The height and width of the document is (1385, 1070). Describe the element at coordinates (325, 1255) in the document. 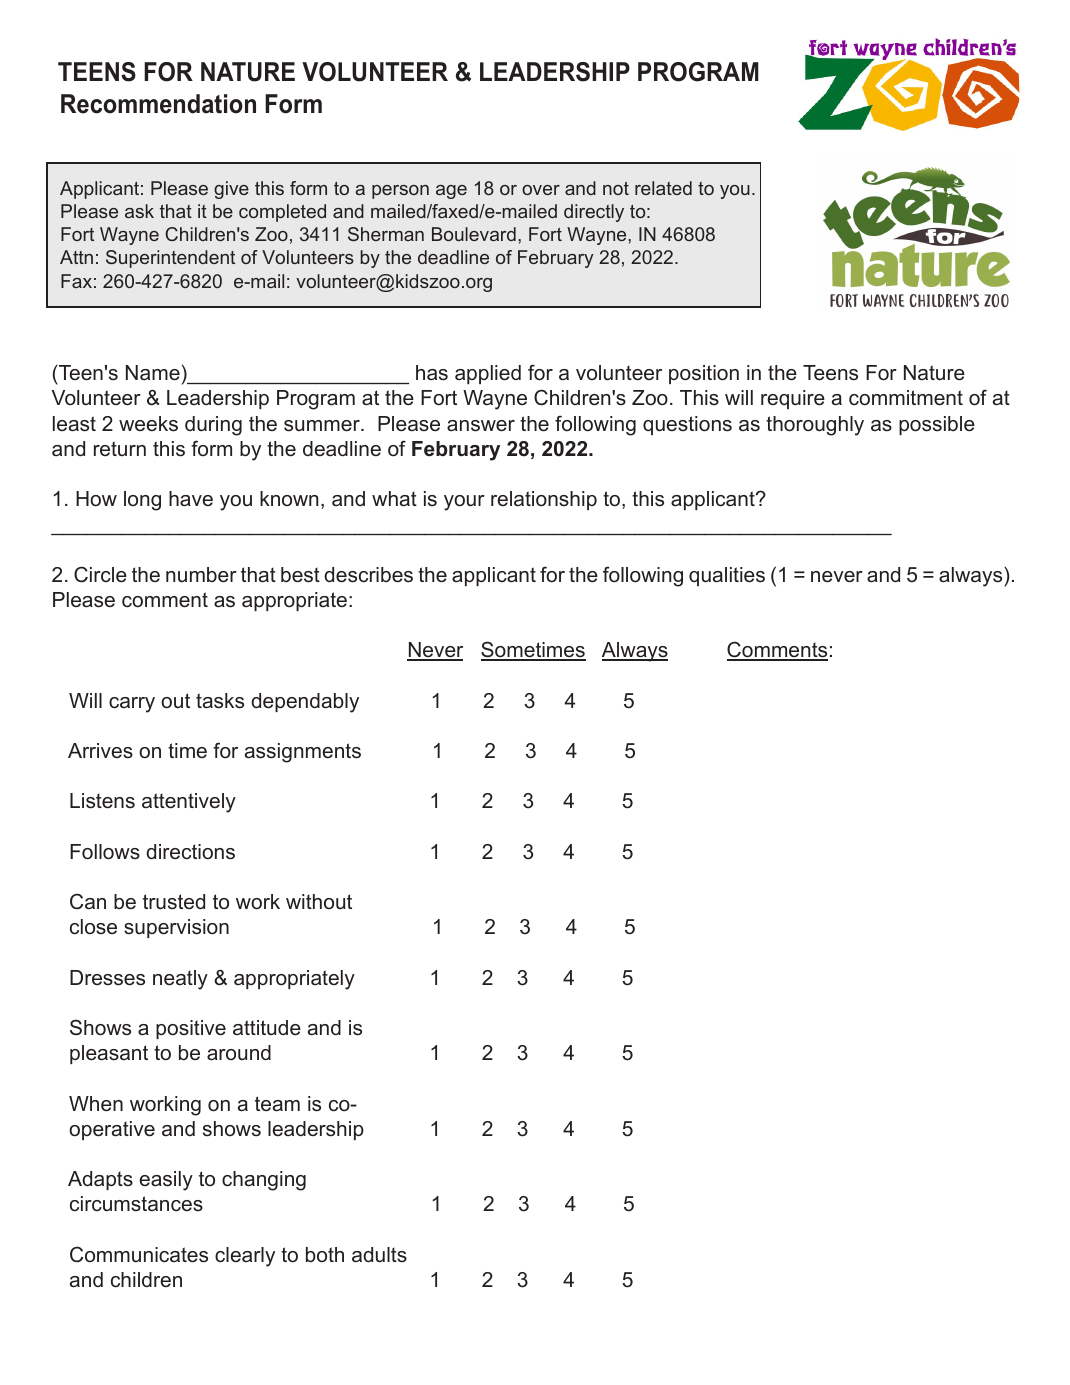

I see `both` at that location.
